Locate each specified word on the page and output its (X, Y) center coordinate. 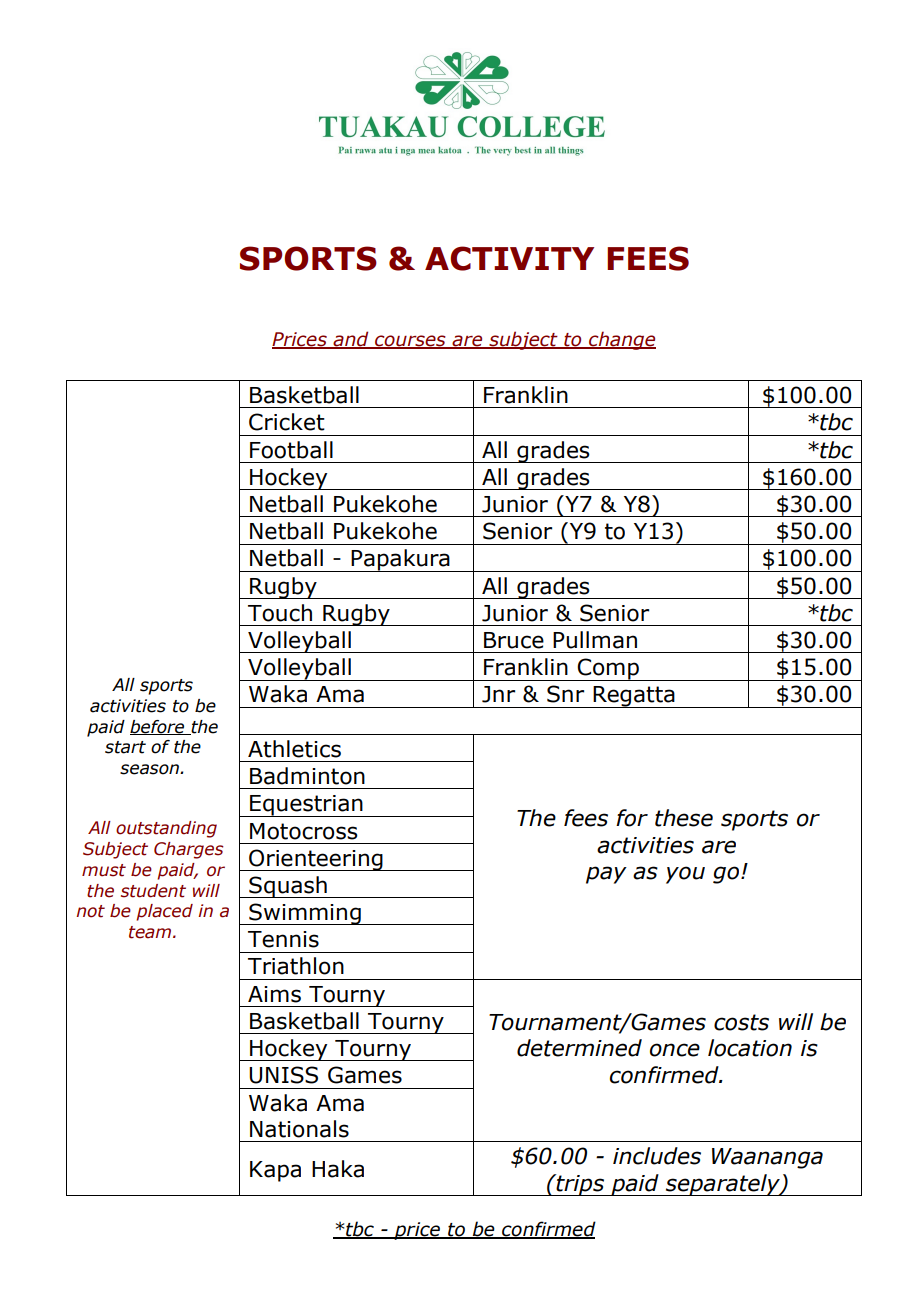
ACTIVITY (509, 258)
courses (410, 342)
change (621, 340)
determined (579, 1048)
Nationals (299, 1129)
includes (657, 1156)
